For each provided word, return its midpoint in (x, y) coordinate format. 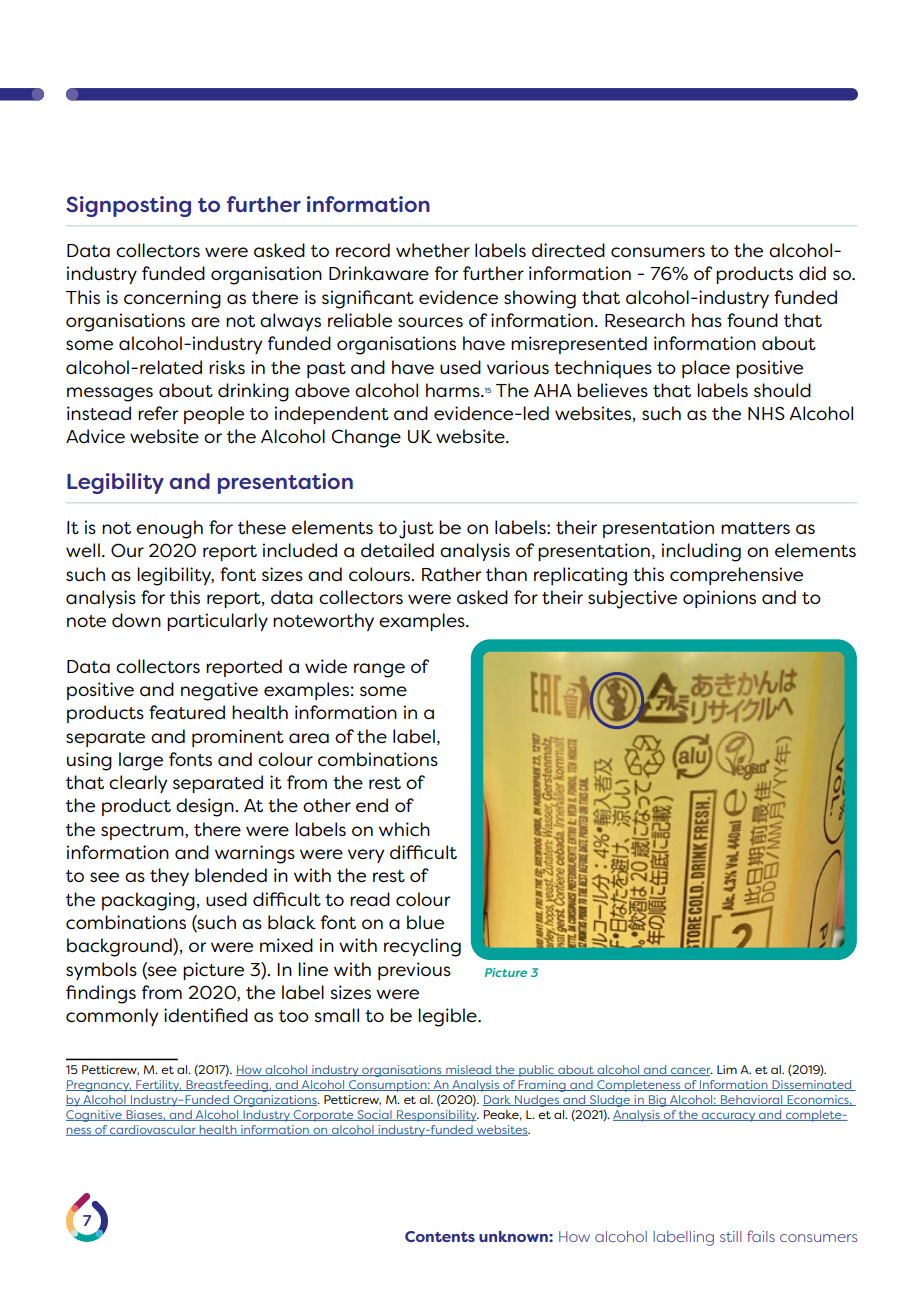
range (379, 670)
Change (366, 438)
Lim (727, 1069)
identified (206, 1015)
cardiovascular (153, 1130)
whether (433, 250)
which (404, 829)
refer (158, 413)
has (707, 320)
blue (425, 922)
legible (448, 1017)
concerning (172, 299)
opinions (719, 599)
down (136, 620)
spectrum (143, 832)
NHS (766, 413)
